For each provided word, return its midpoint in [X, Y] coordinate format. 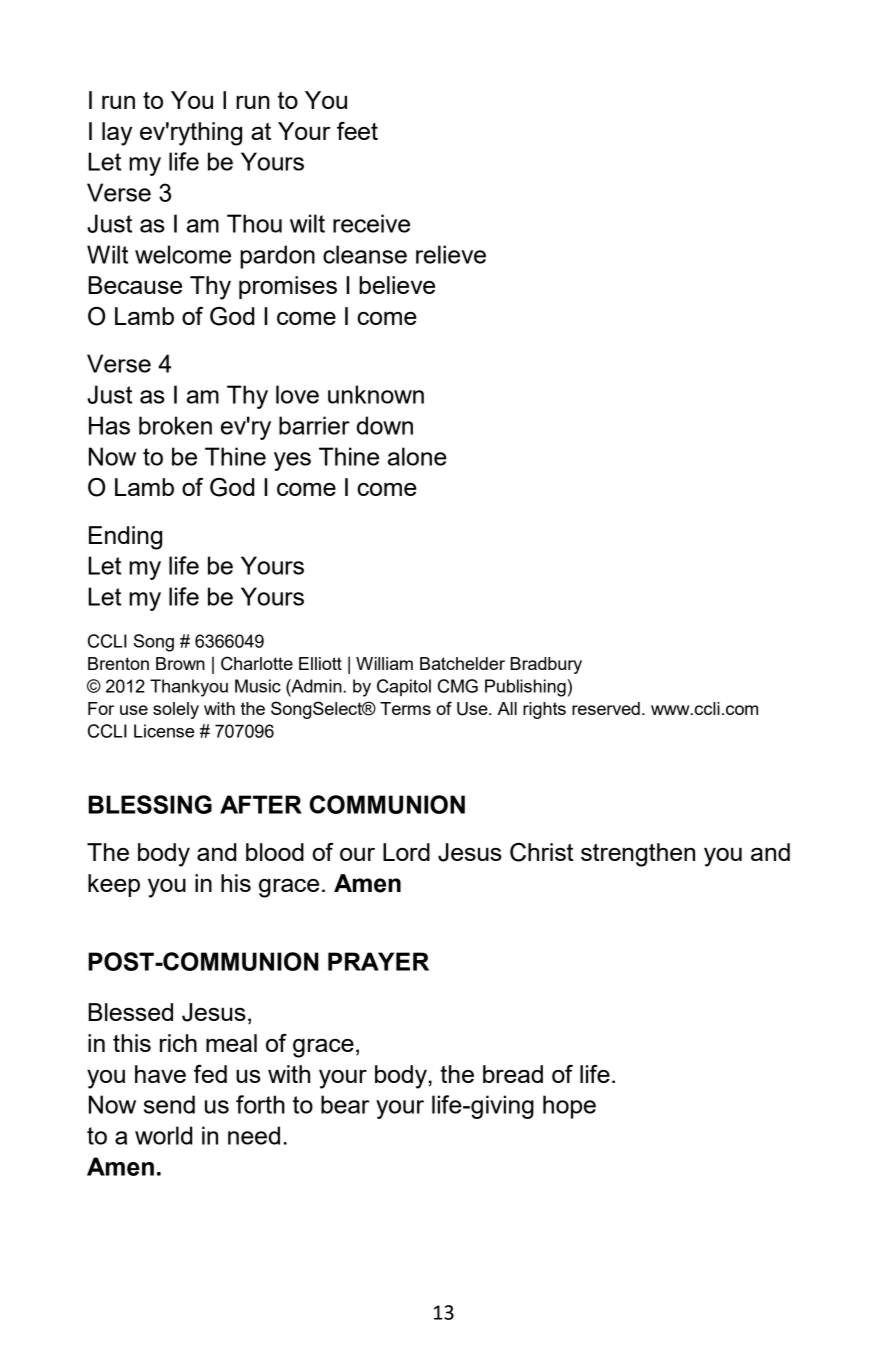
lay [117, 134]
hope [569, 1107]
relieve [451, 254]
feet [357, 131]
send [169, 1104]
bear [345, 1104]
